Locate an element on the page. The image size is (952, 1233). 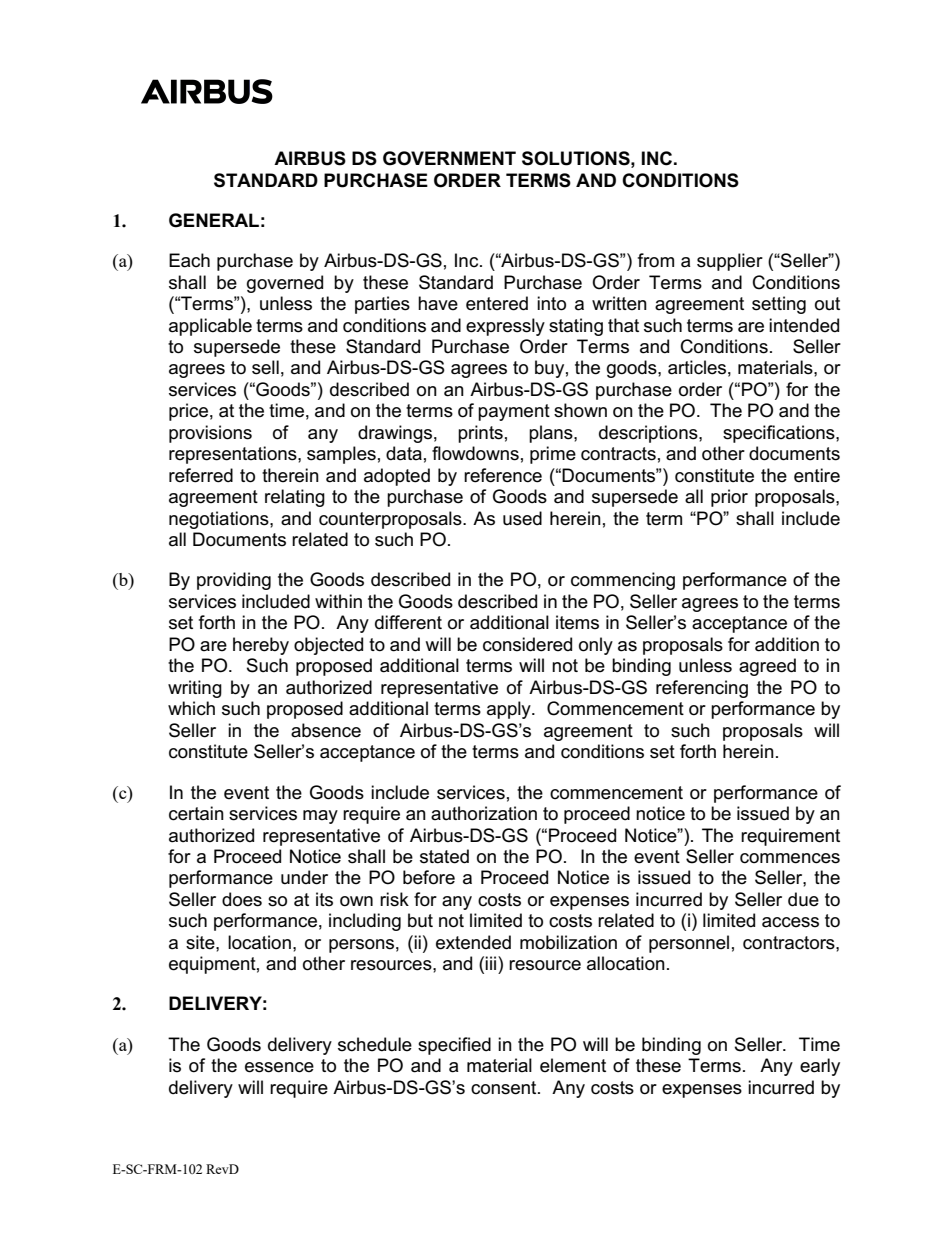
essence is located at coordinates (279, 1067).
